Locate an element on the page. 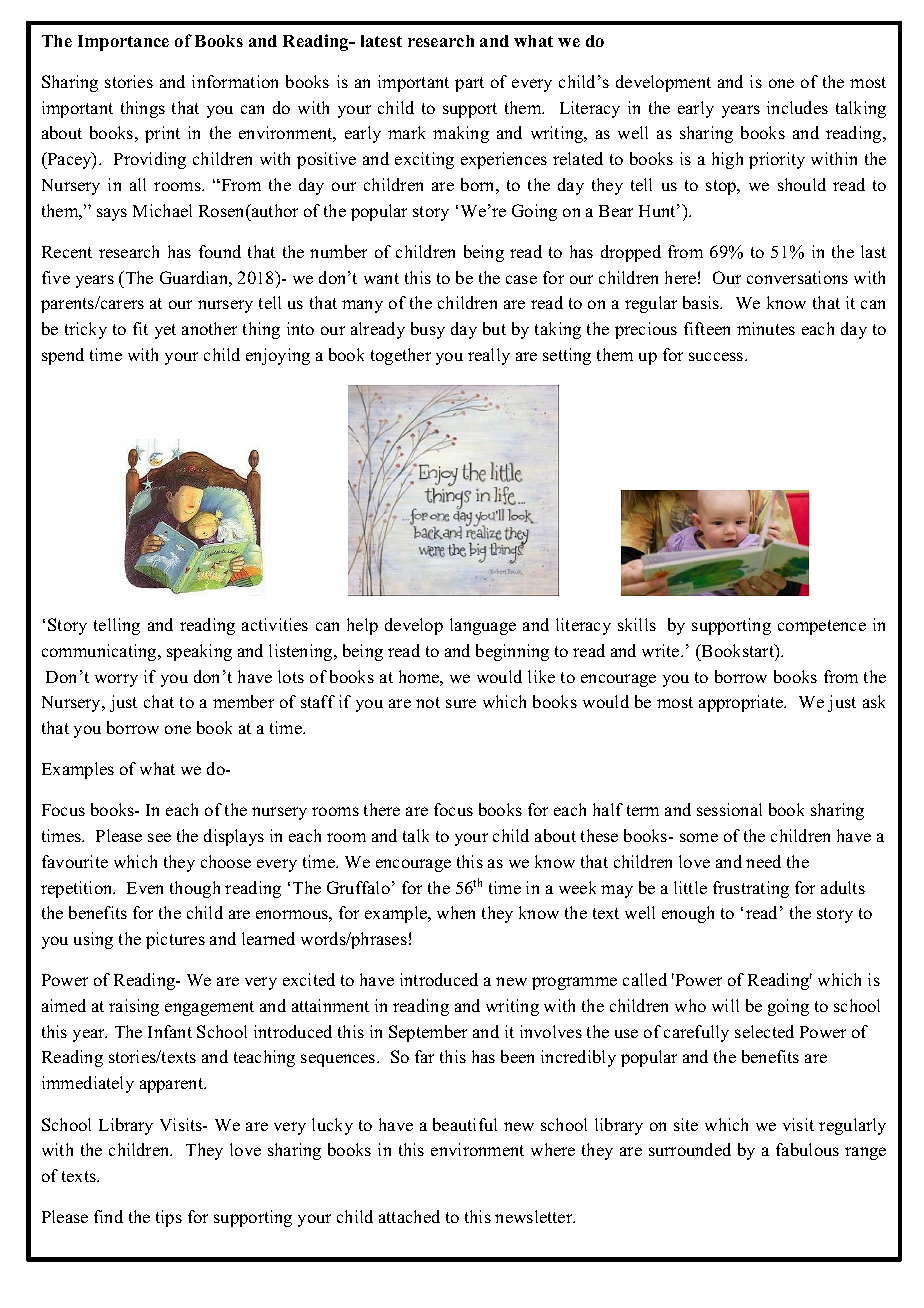 Image resolution: width=924 pixels, height=1308 pixels. part is located at coordinates (469, 84).
